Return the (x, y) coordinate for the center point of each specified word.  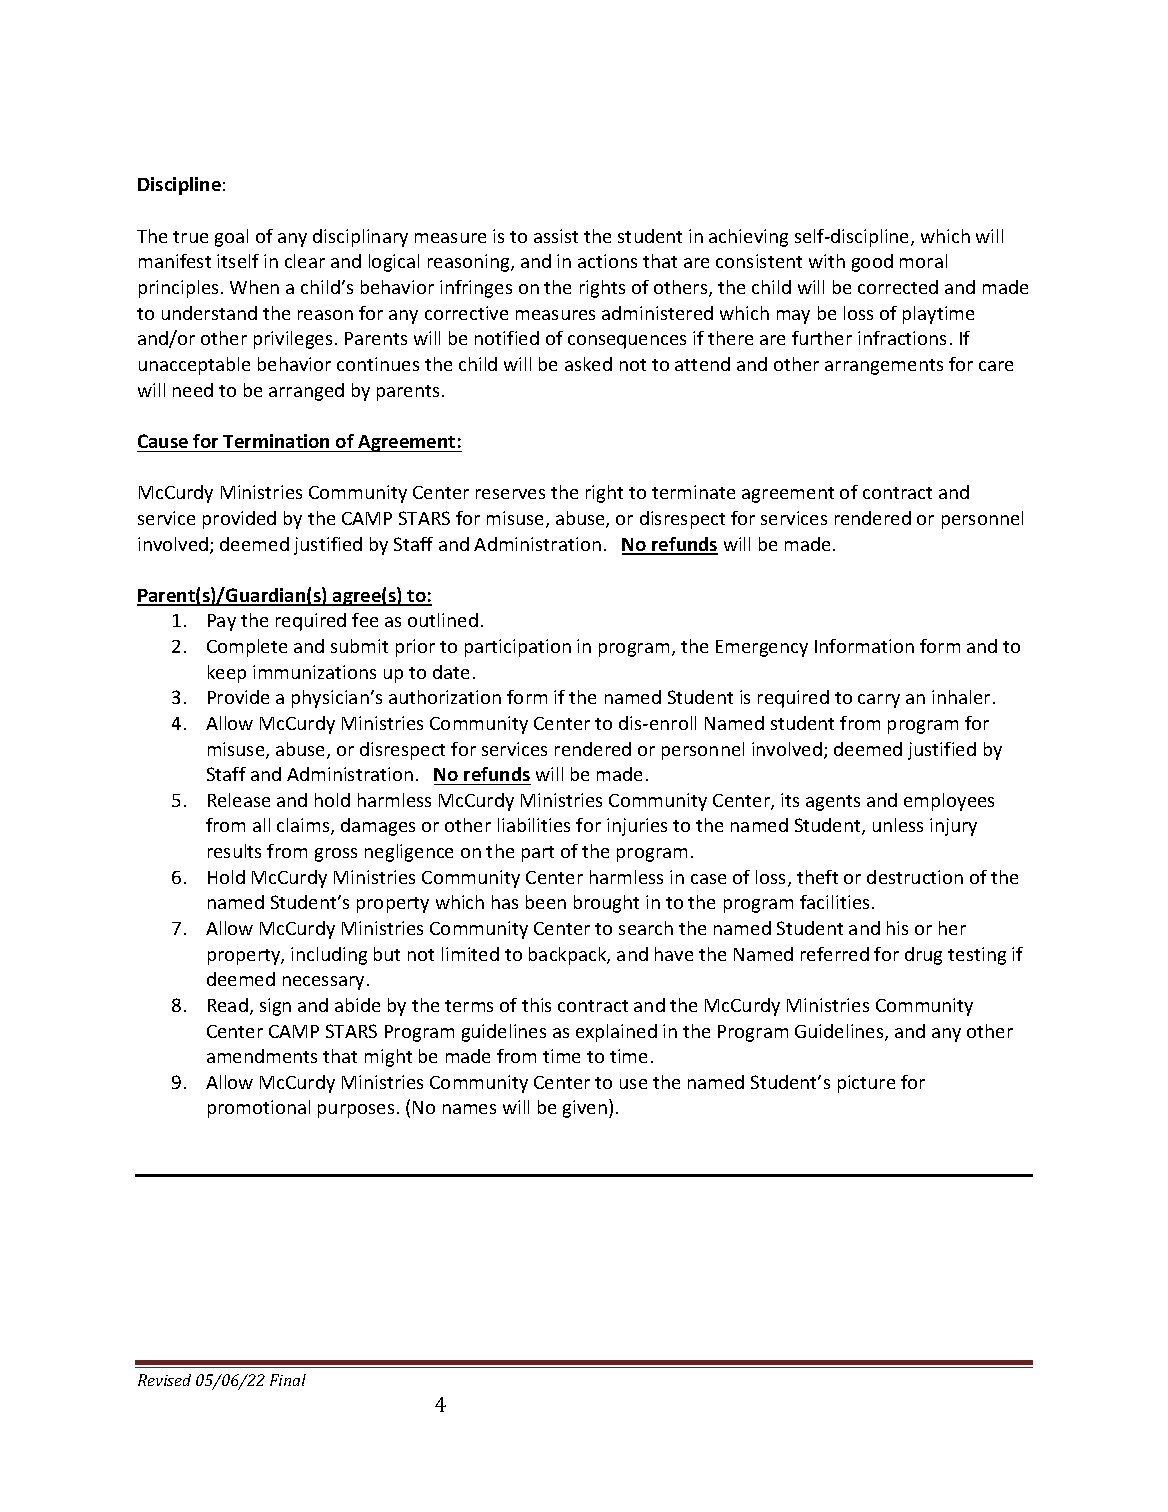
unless (898, 825)
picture (866, 1084)
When (254, 287)
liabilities (534, 825)
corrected (898, 287)
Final (288, 1380)
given (585, 1109)
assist (556, 236)
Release (239, 800)
